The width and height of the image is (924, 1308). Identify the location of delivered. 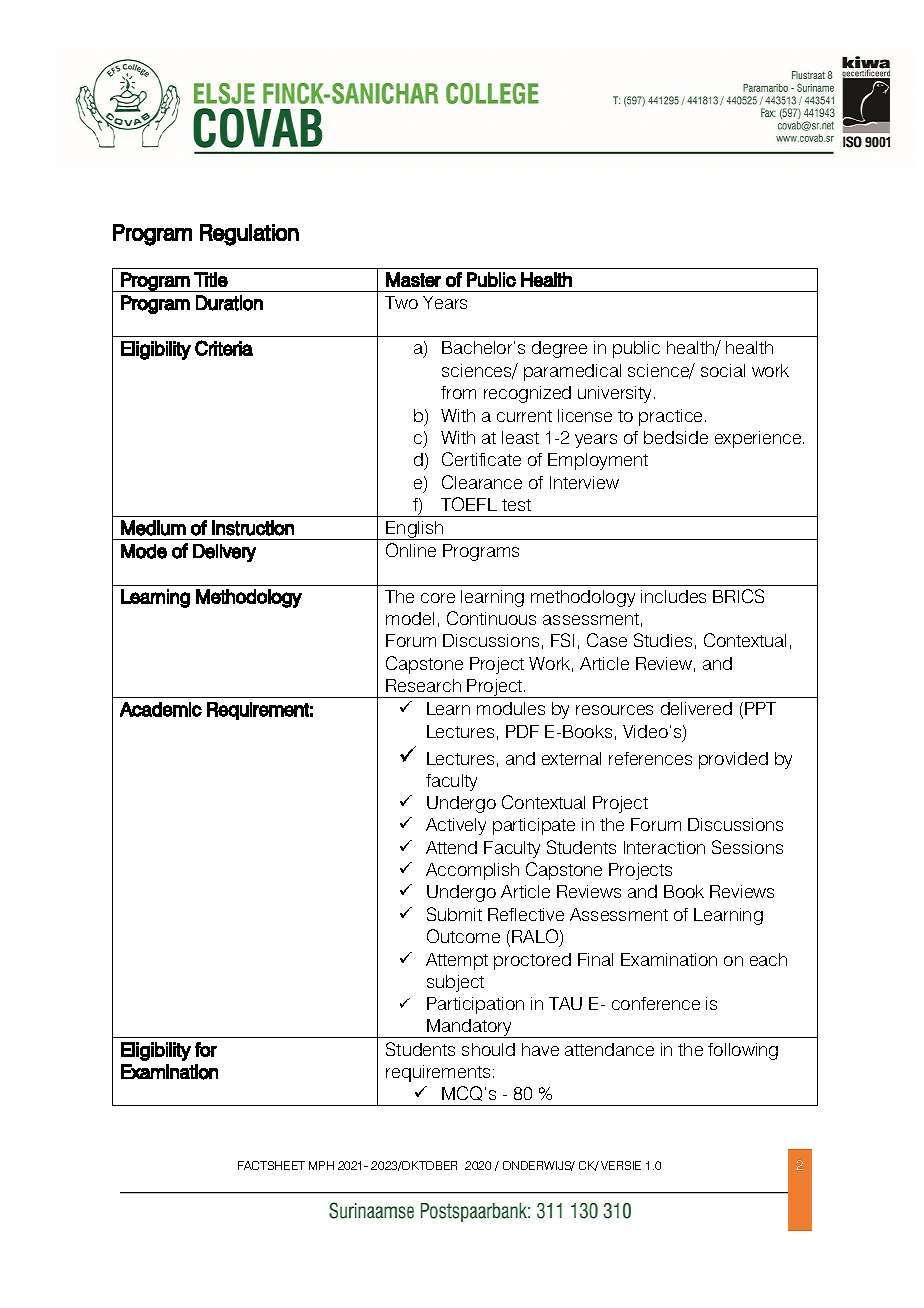
(696, 708).
